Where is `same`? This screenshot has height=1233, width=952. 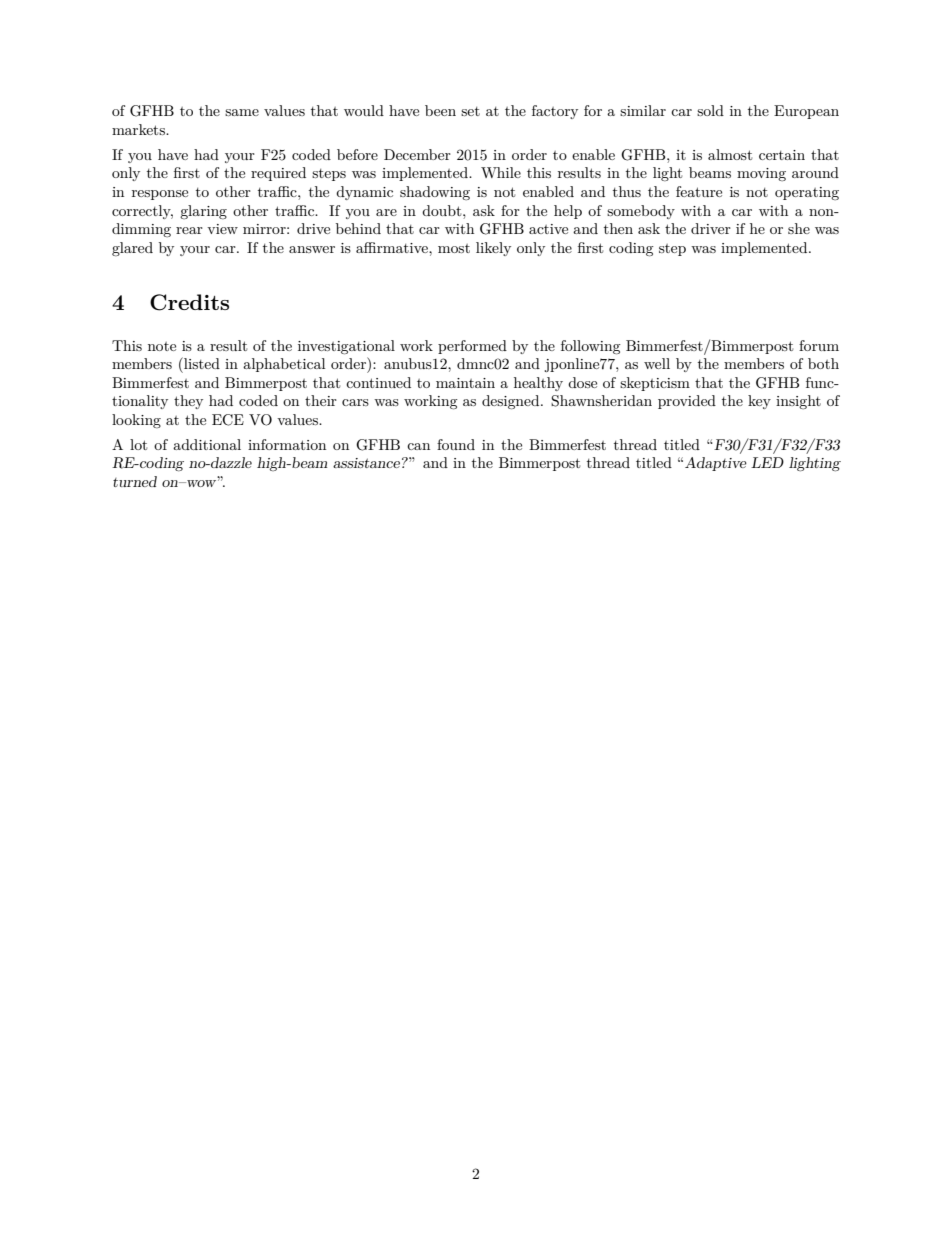
same is located at coordinates (242, 112).
